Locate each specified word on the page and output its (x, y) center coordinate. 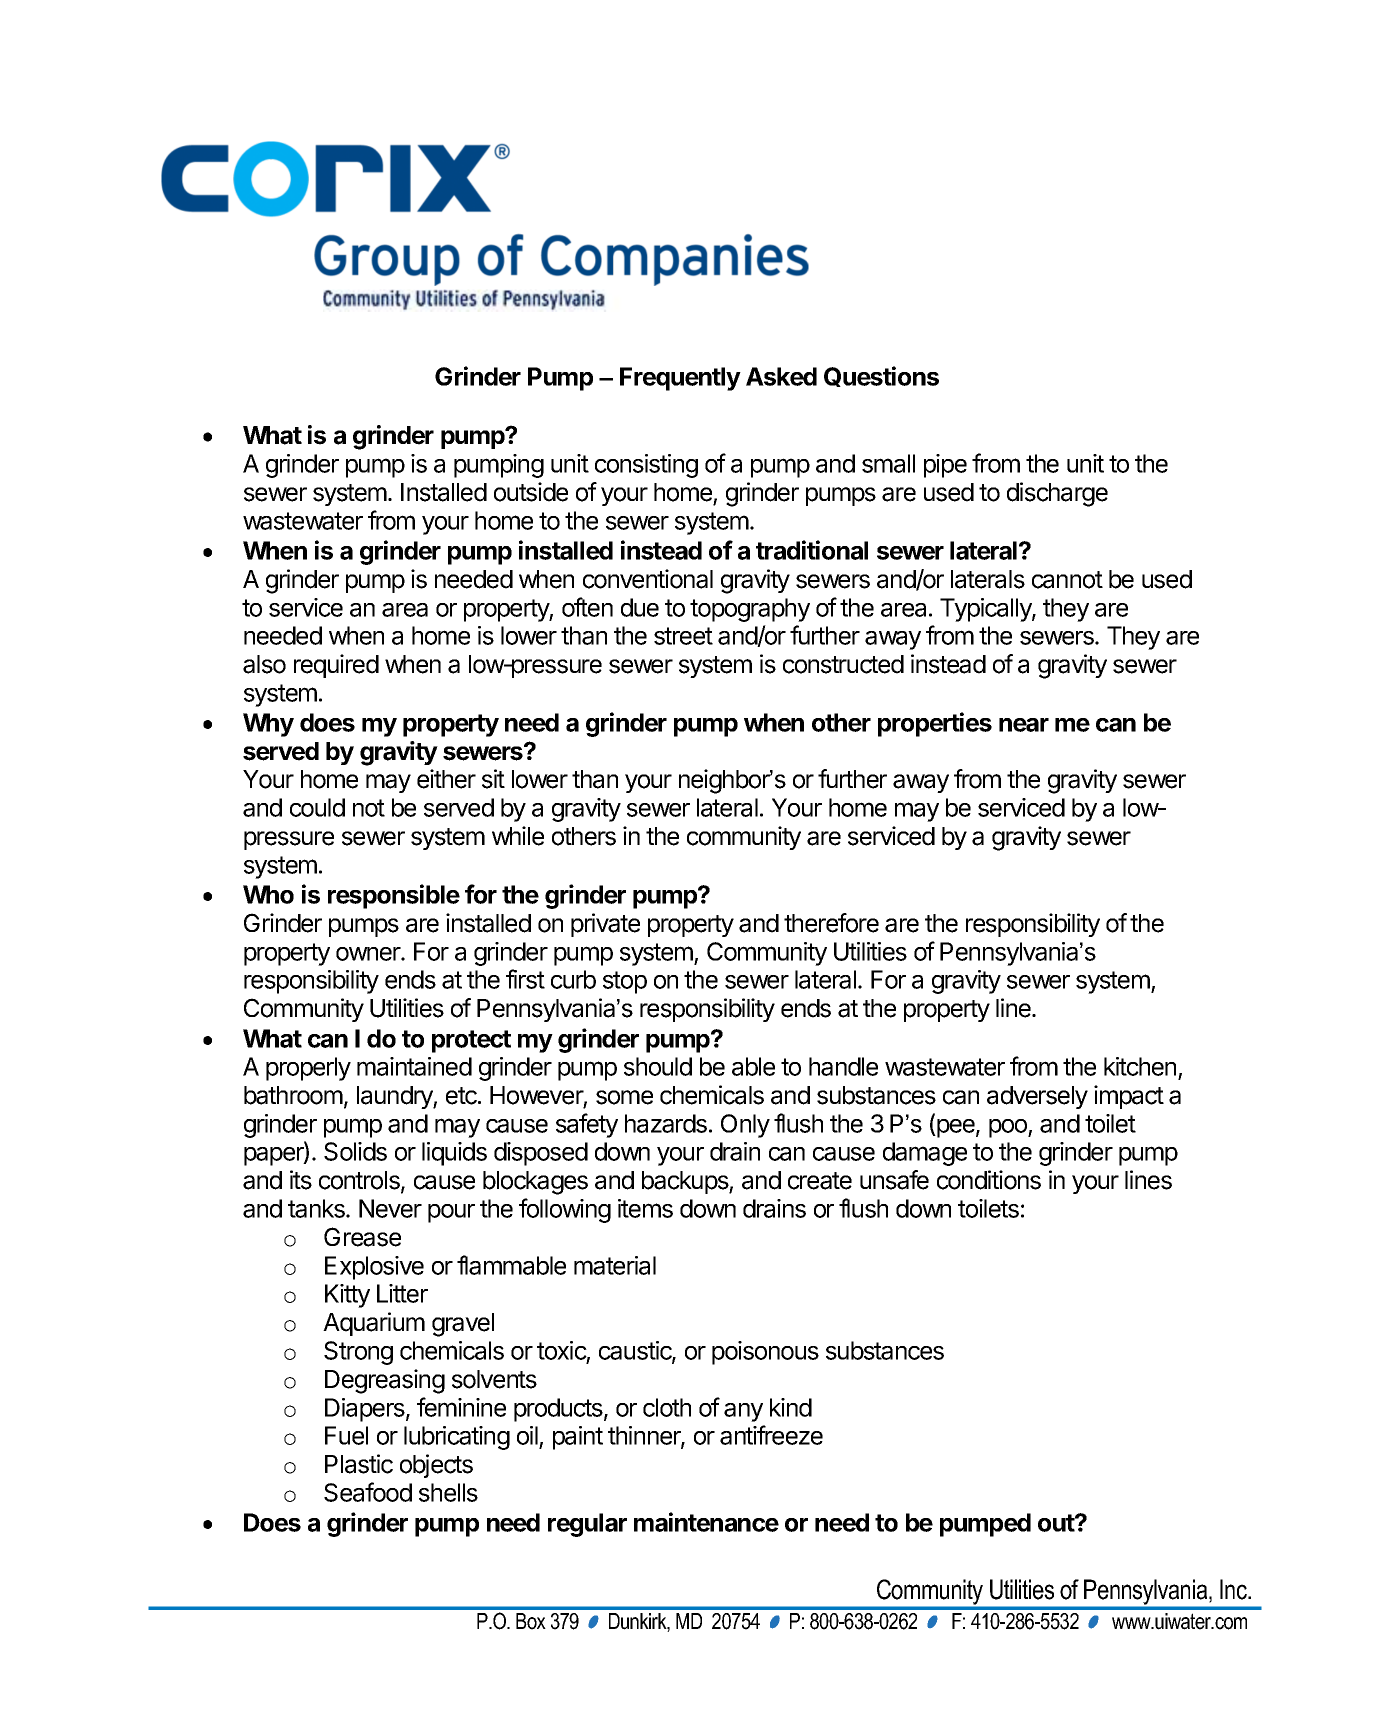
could (317, 807)
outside (531, 492)
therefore (831, 923)
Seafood (368, 1492)
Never (390, 1208)
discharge (1057, 494)
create (820, 1181)
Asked (781, 376)
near (1024, 725)
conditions (989, 1180)
